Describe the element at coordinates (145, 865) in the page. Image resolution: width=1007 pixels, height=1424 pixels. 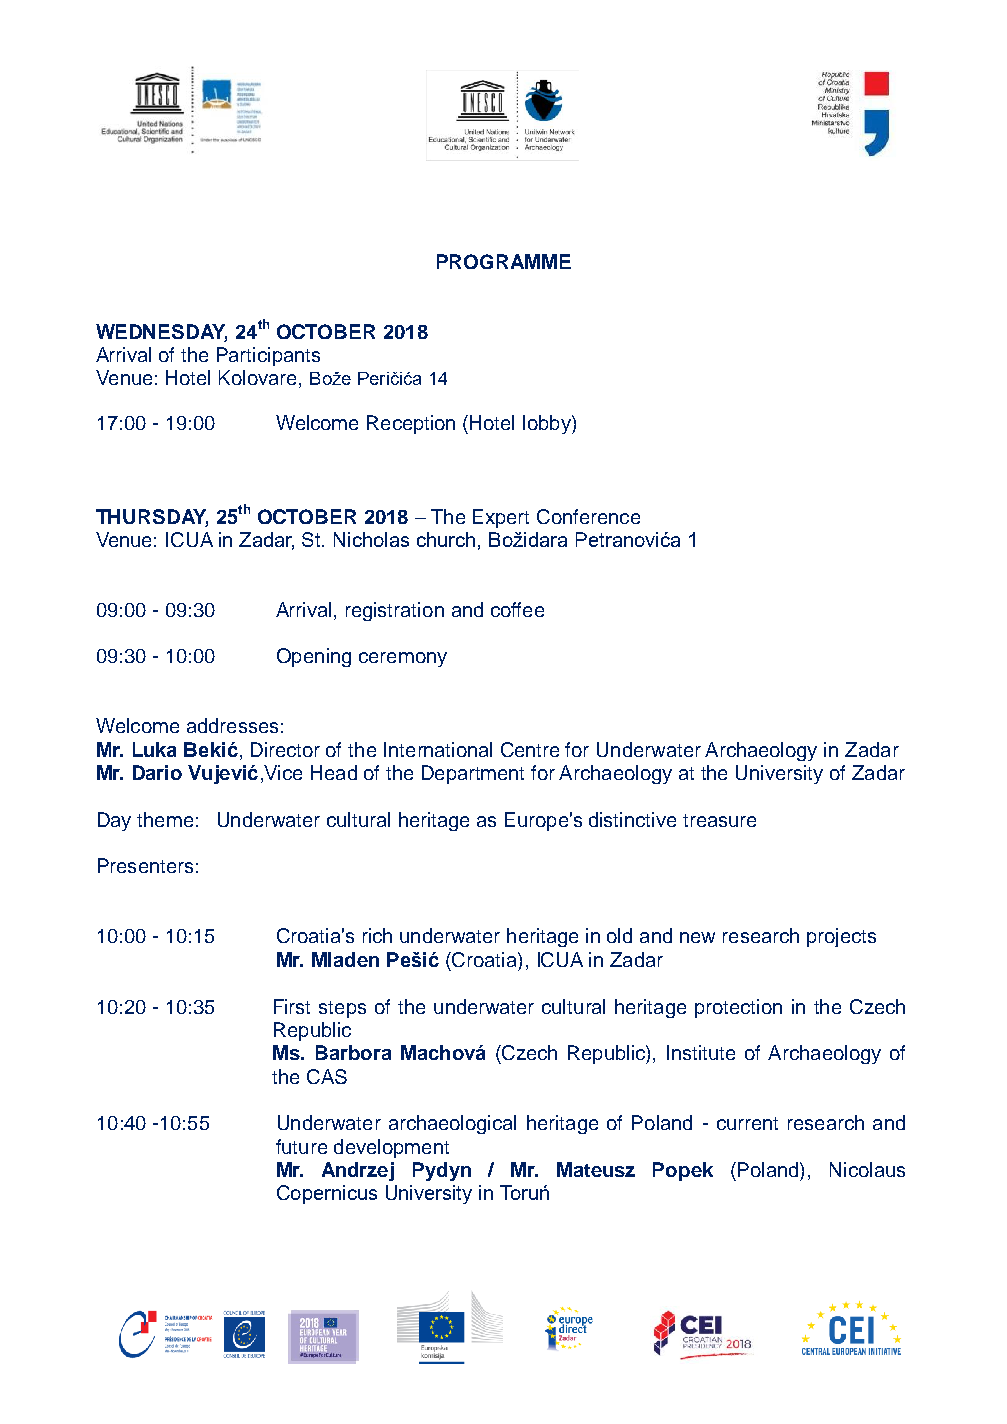
I see `Presenters` at that location.
